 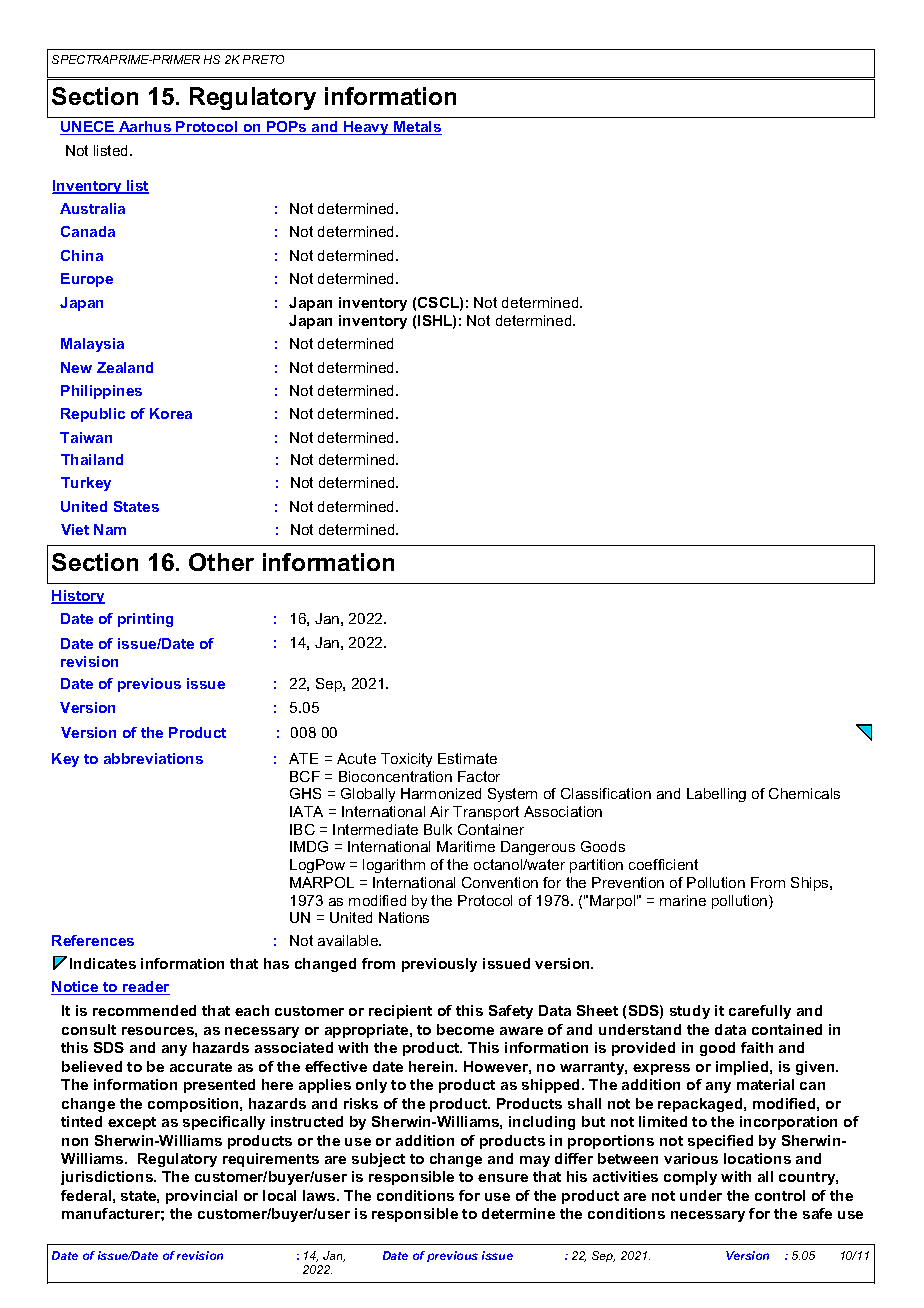 What do you see at coordinates (145, 620) in the screenshot?
I see `printing` at bounding box center [145, 620].
